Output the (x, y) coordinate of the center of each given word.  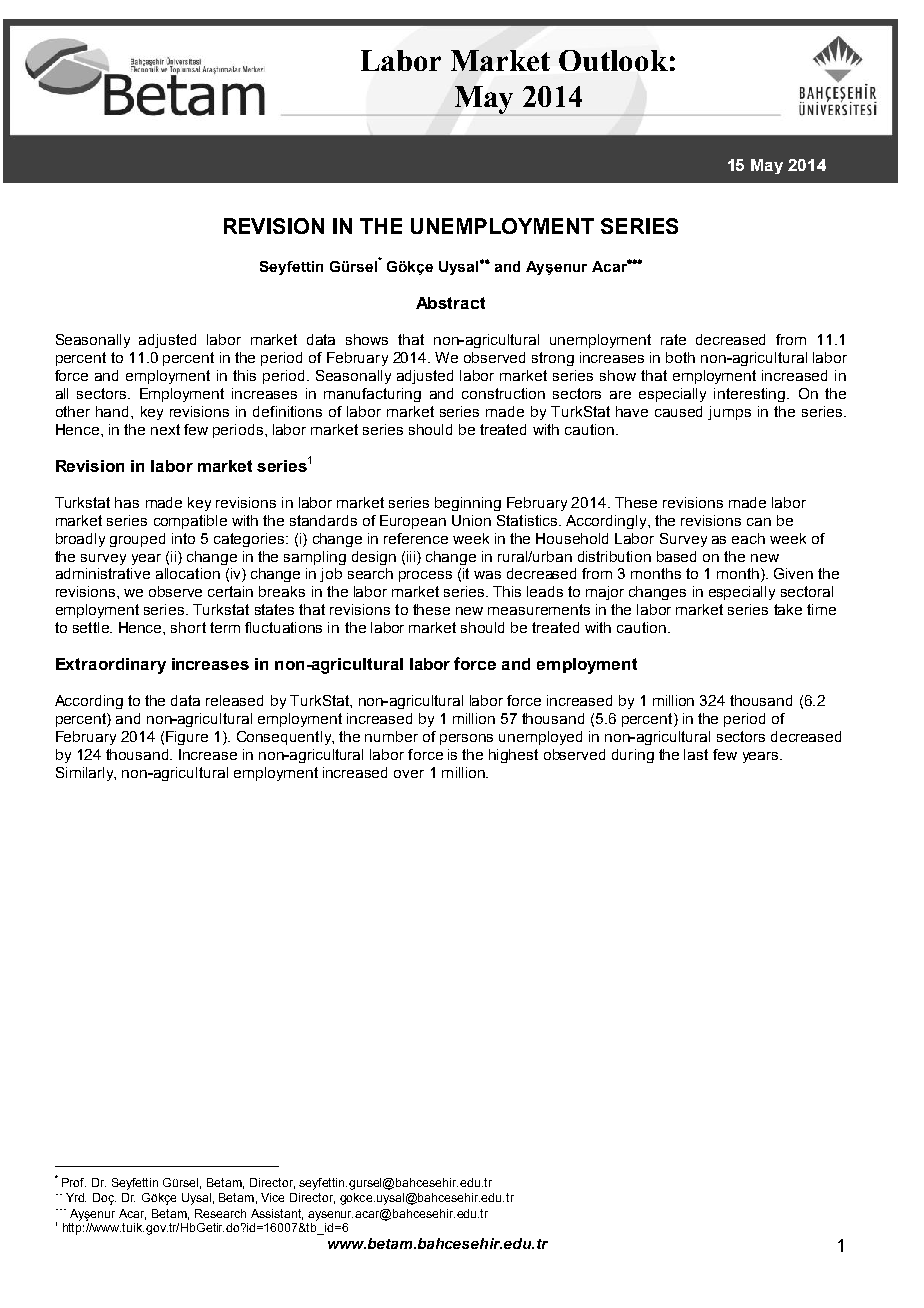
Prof (74, 1182)
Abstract (450, 303)
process (425, 576)
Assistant (277, 1214)
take (788, 609)
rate (673, 339)
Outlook (613, 60)
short (188, 627)
